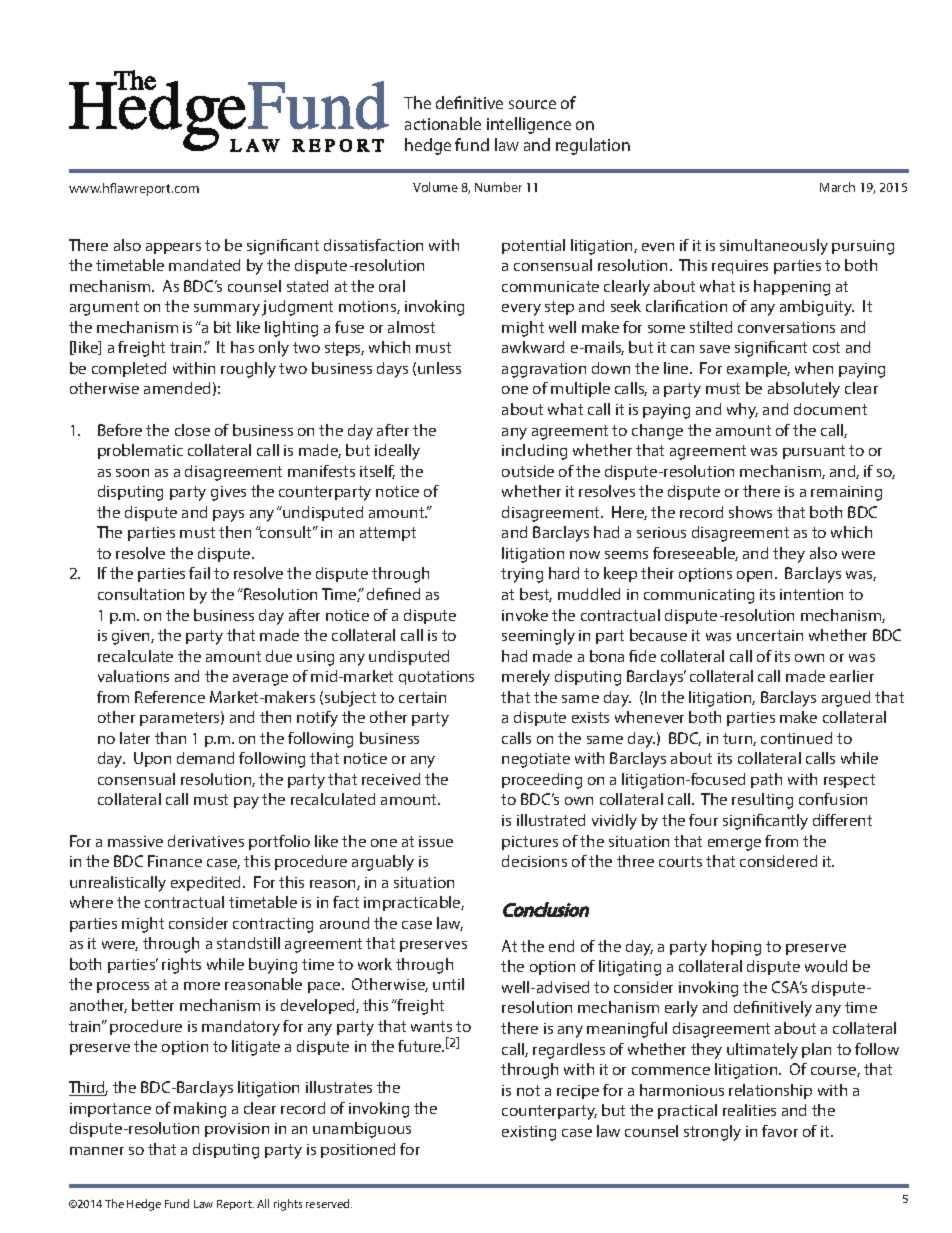  What do you see at coordinates (852, 676) in the screenshot?
I see `earlier` at bounding box center [852, 676].
